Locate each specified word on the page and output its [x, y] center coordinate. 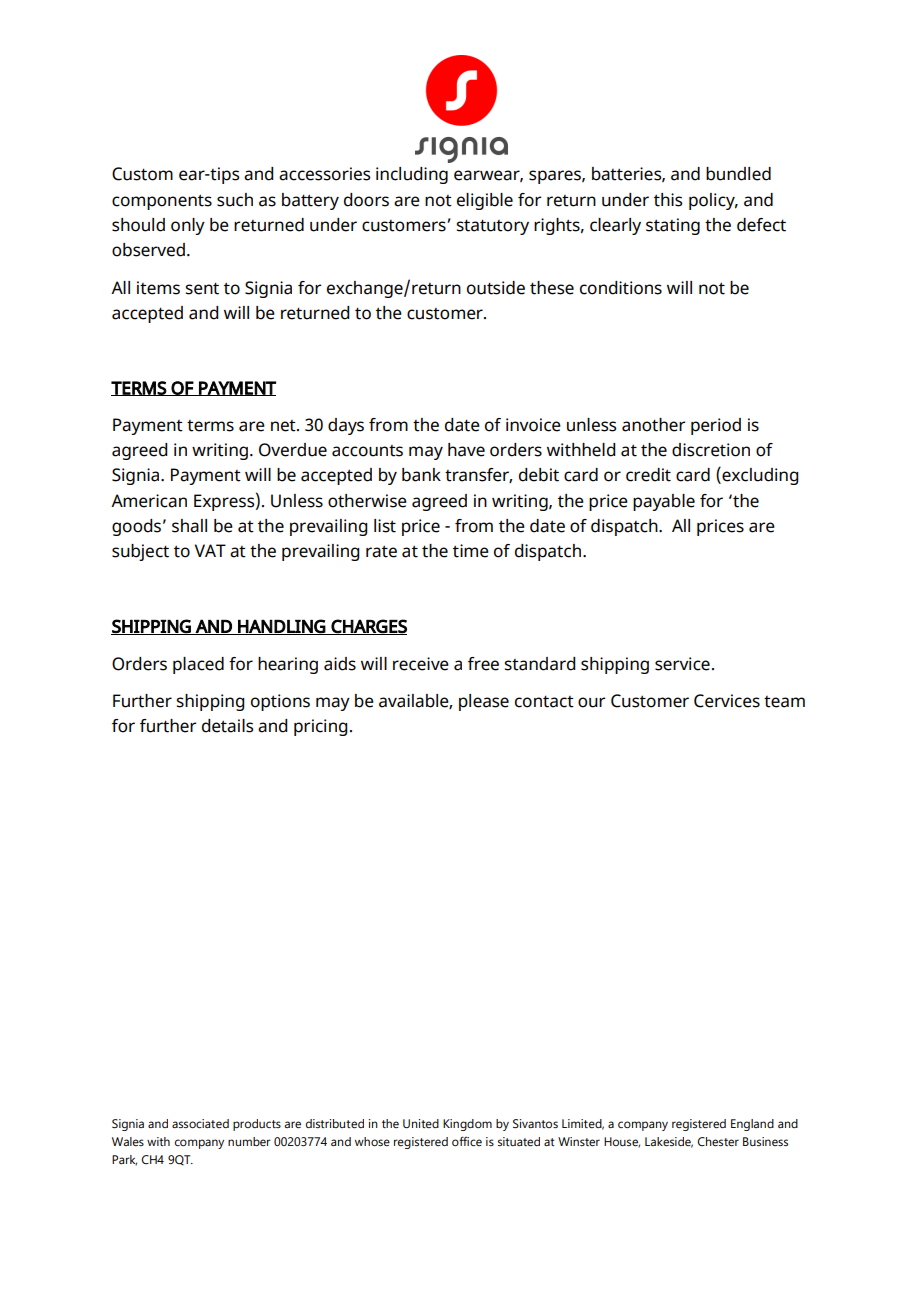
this [668, 200]
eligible [485, 201]
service [682, 664]
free [483, 664]
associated [200, 1123]
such [235, 200]
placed [198, 665]
